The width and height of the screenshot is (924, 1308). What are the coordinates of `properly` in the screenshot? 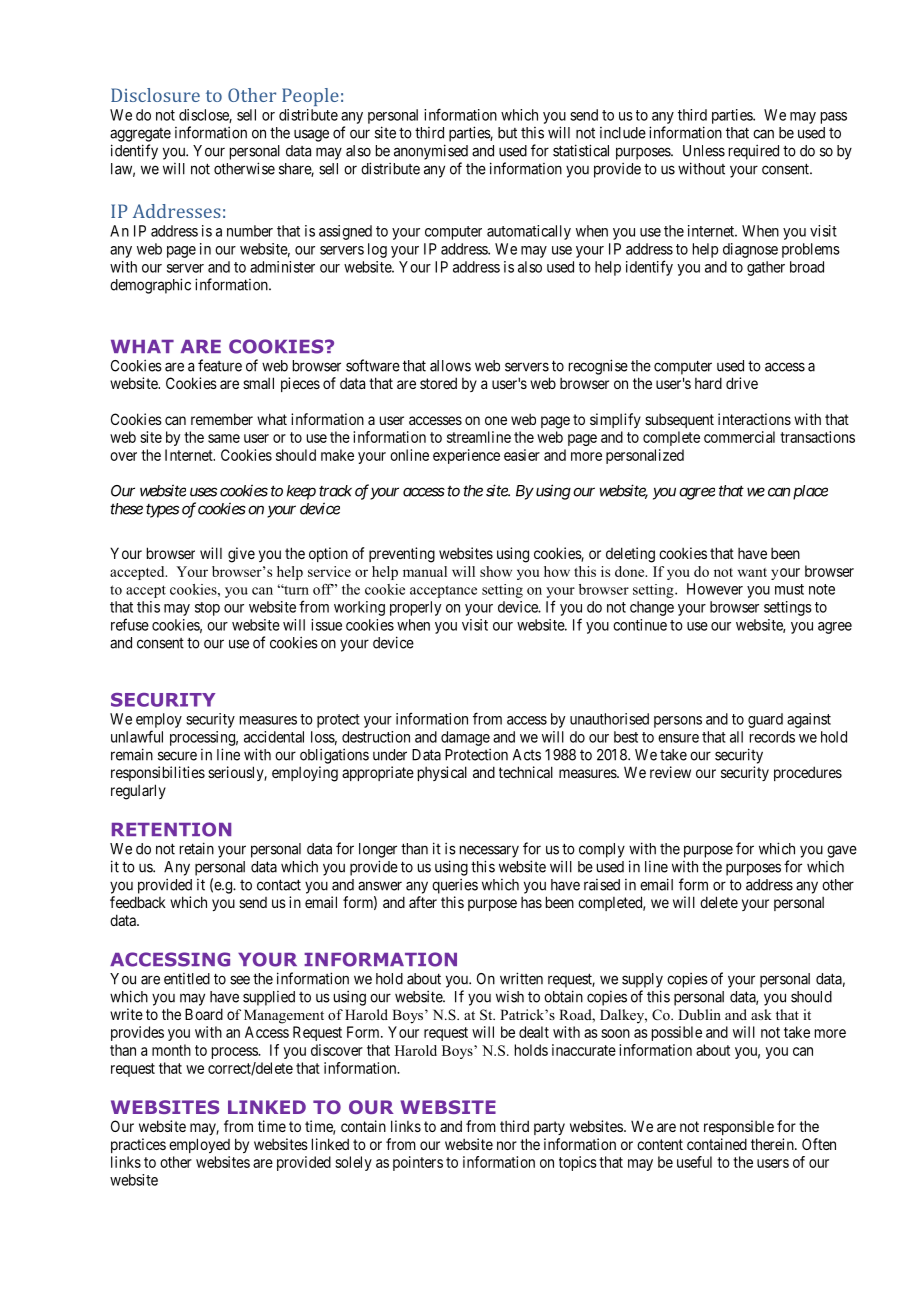 It's located at (415, 608).
